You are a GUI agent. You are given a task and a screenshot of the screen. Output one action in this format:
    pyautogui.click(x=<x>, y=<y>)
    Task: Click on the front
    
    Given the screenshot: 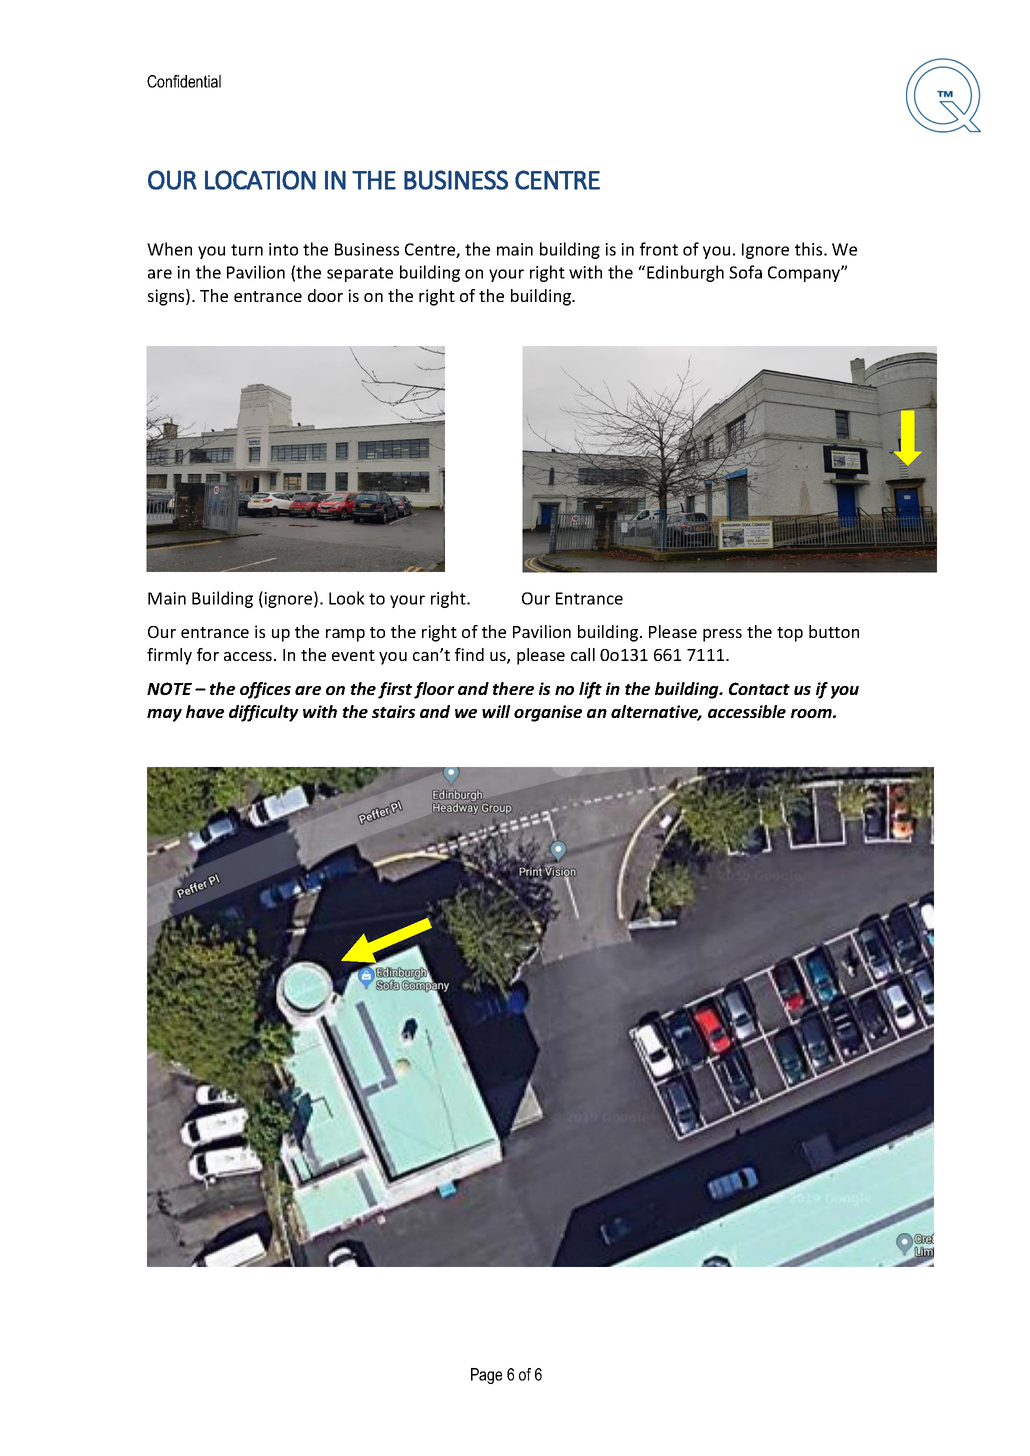 What is the action you would take?
    pyautogui.click(x=659, y=249)
